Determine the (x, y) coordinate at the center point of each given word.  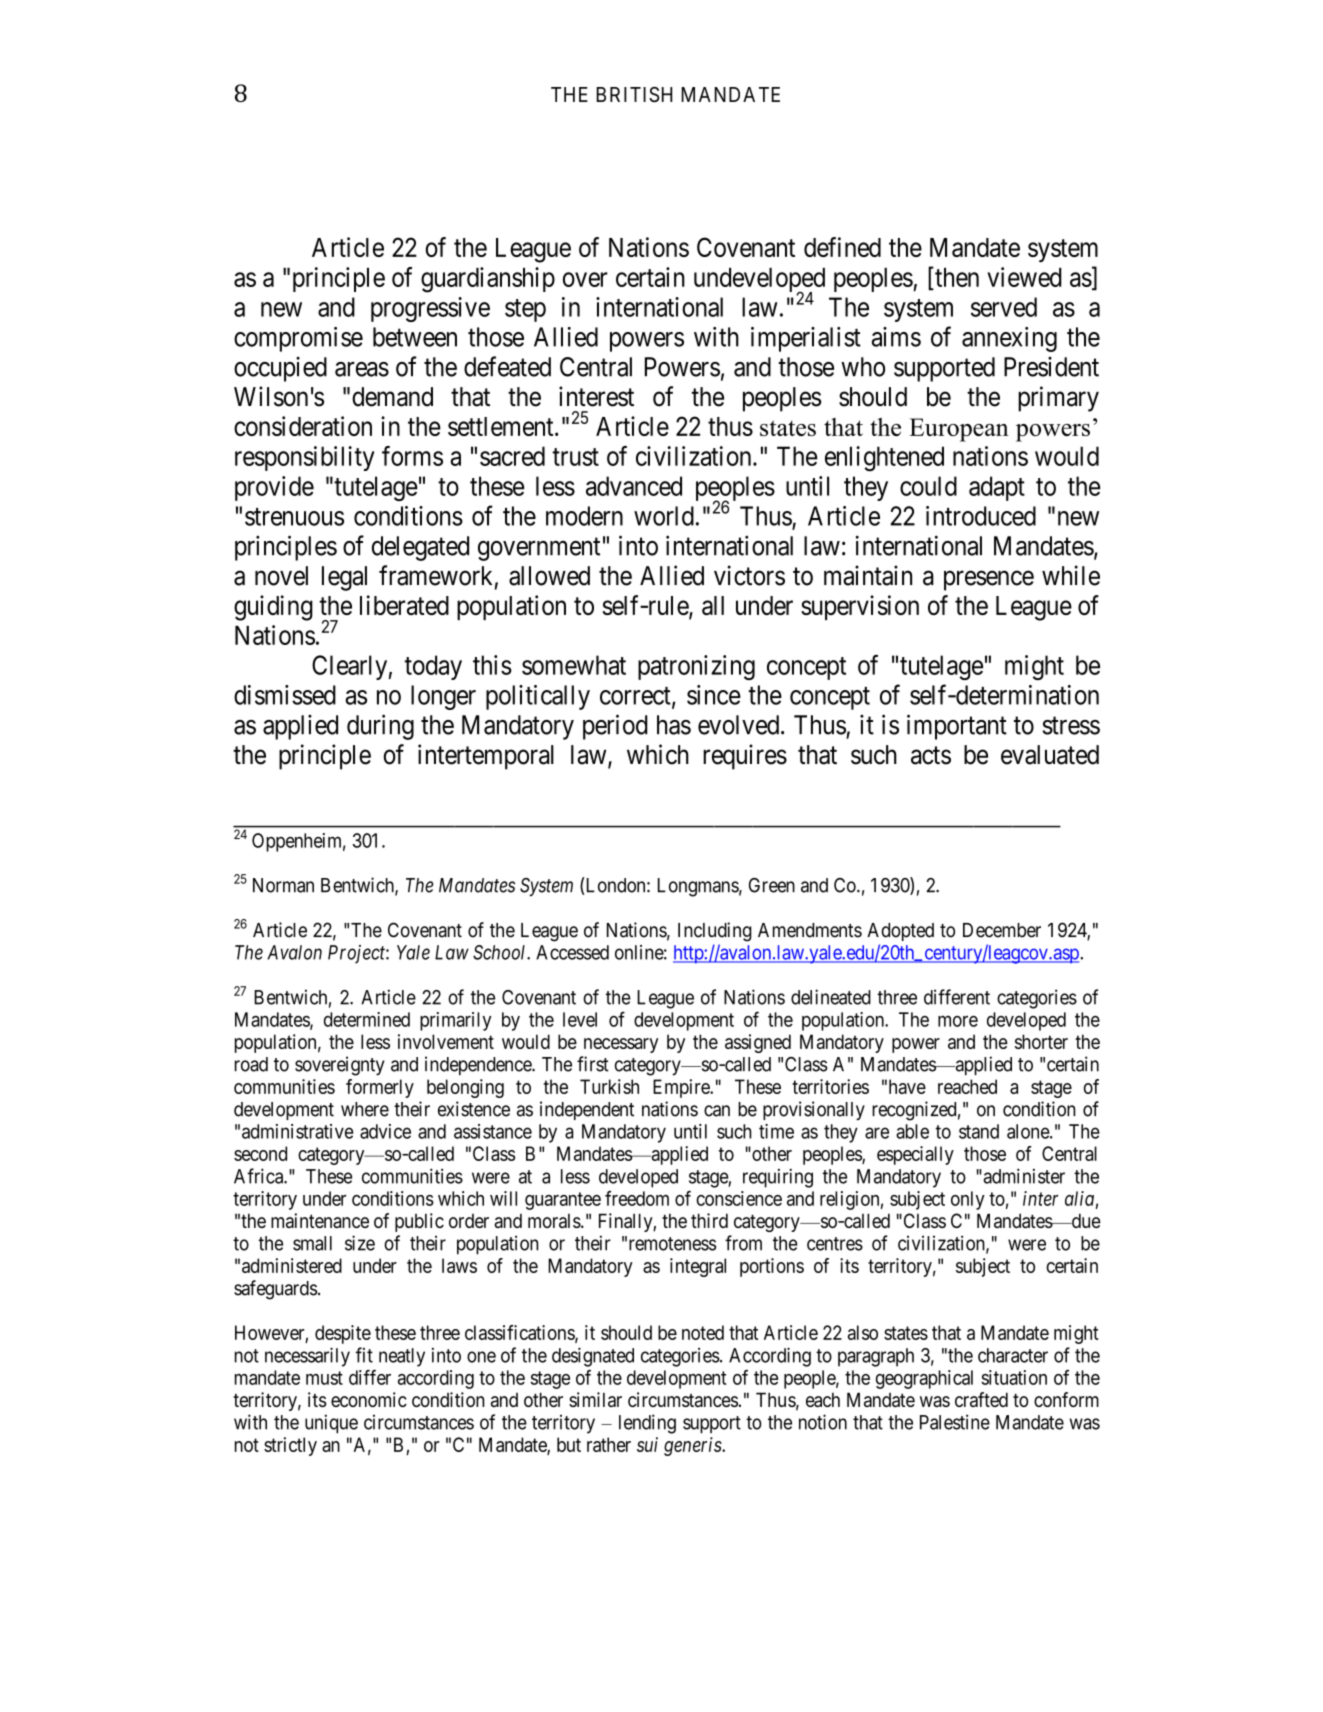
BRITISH (634, 94)
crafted (981, 1399)
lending (647, 1424)
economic (369, 1399)
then (956, 278)
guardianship (488, 280)
